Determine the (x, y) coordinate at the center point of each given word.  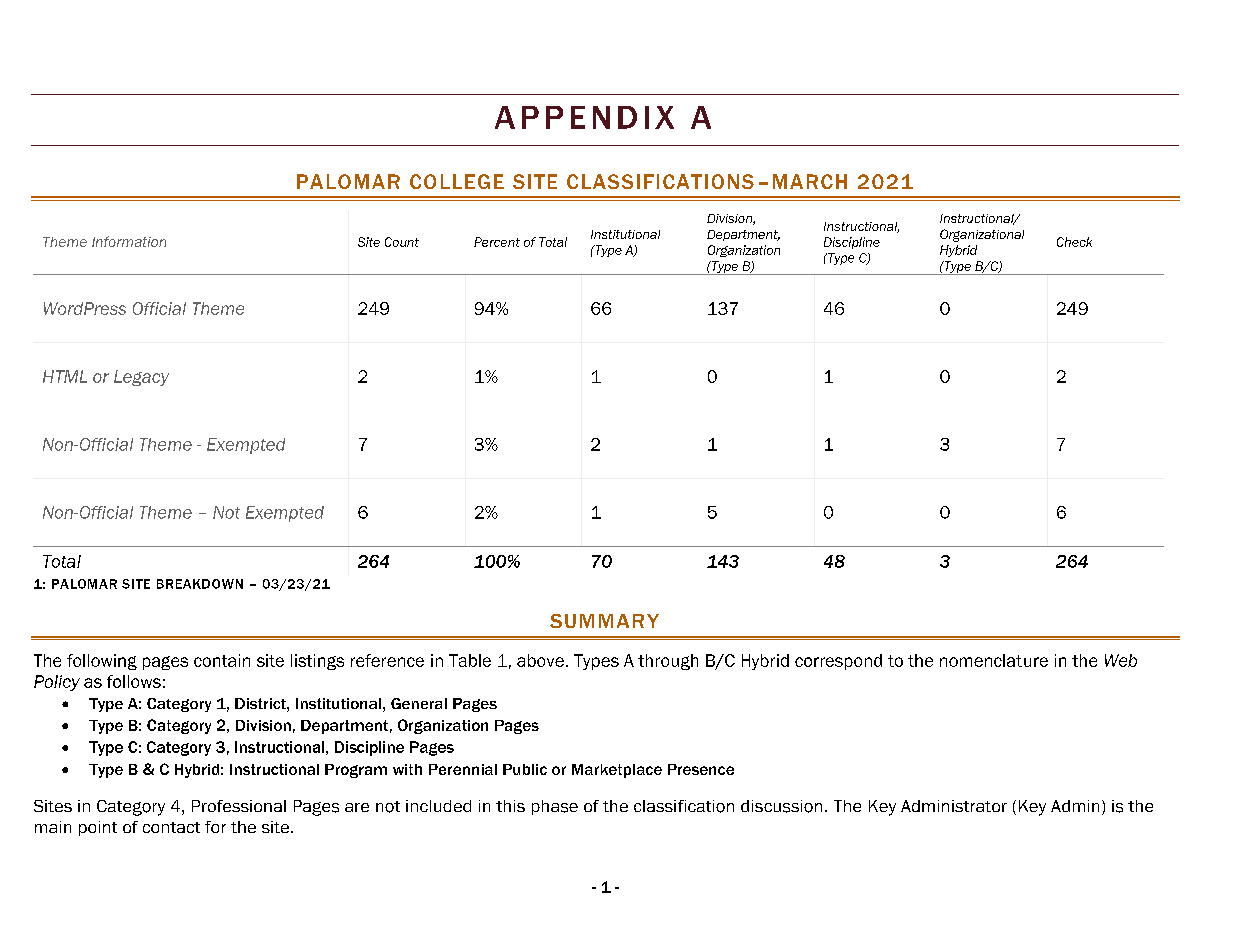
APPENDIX (584, 117)
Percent (497, 242)
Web (1121, 660)
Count (402, 242)
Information (129, 241)
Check (1074, 242)
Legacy (141, 378)
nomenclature (994, 660)
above (540, 660)
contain (222, 660)
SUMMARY (604, 621)
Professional (239, 806)
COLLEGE (457, 181)
